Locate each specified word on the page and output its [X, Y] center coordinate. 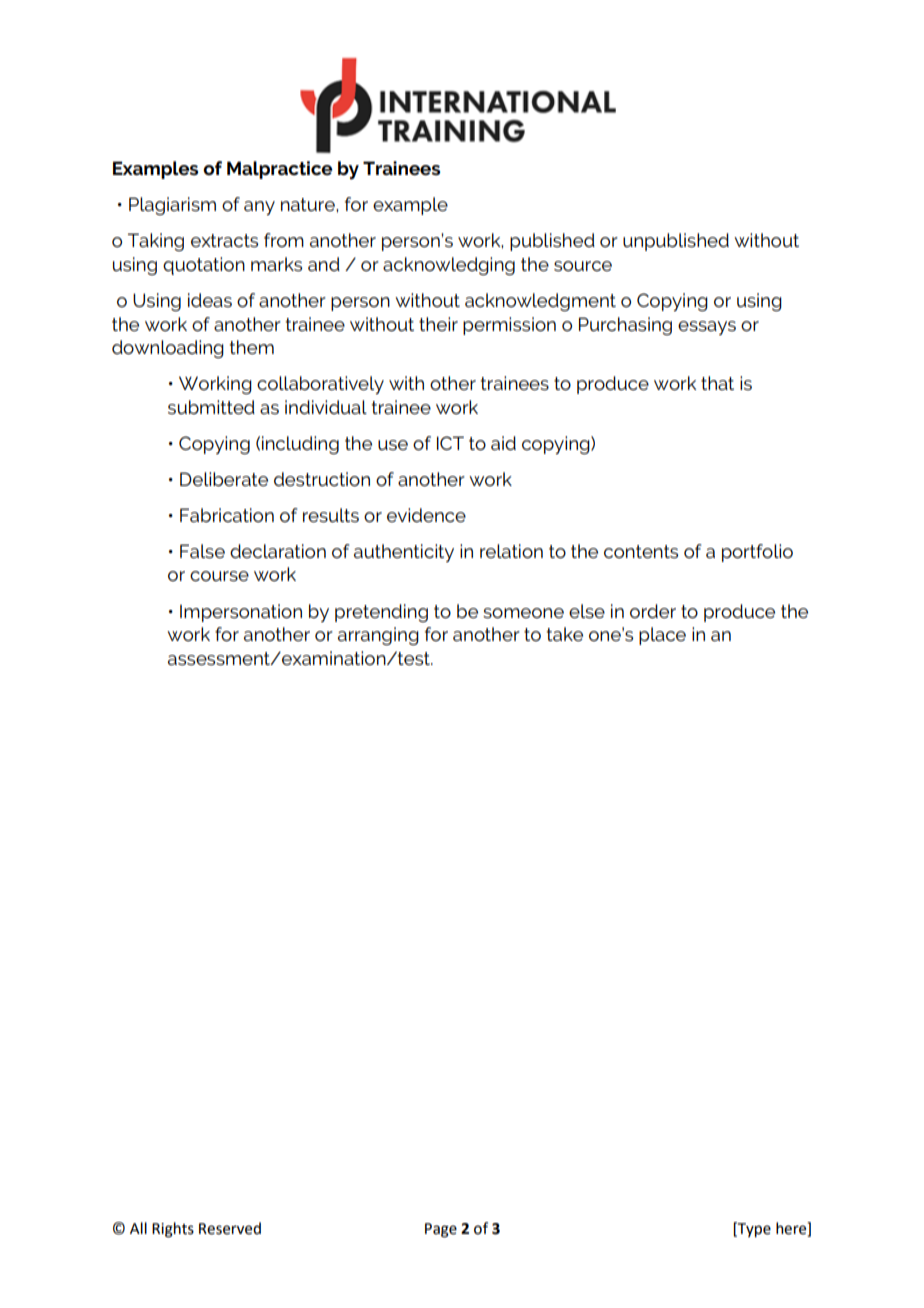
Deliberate [224, 479]
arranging [378, 636]
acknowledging [449, 266]
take [564, 634]
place [662, 636]
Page [441, 1230]
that [717, 383]
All [138, 1228]
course [219, 576]
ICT [450, 443]
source [583, 266]
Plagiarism [172, 206]
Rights [173, 1230]
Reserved [230, 1228]
